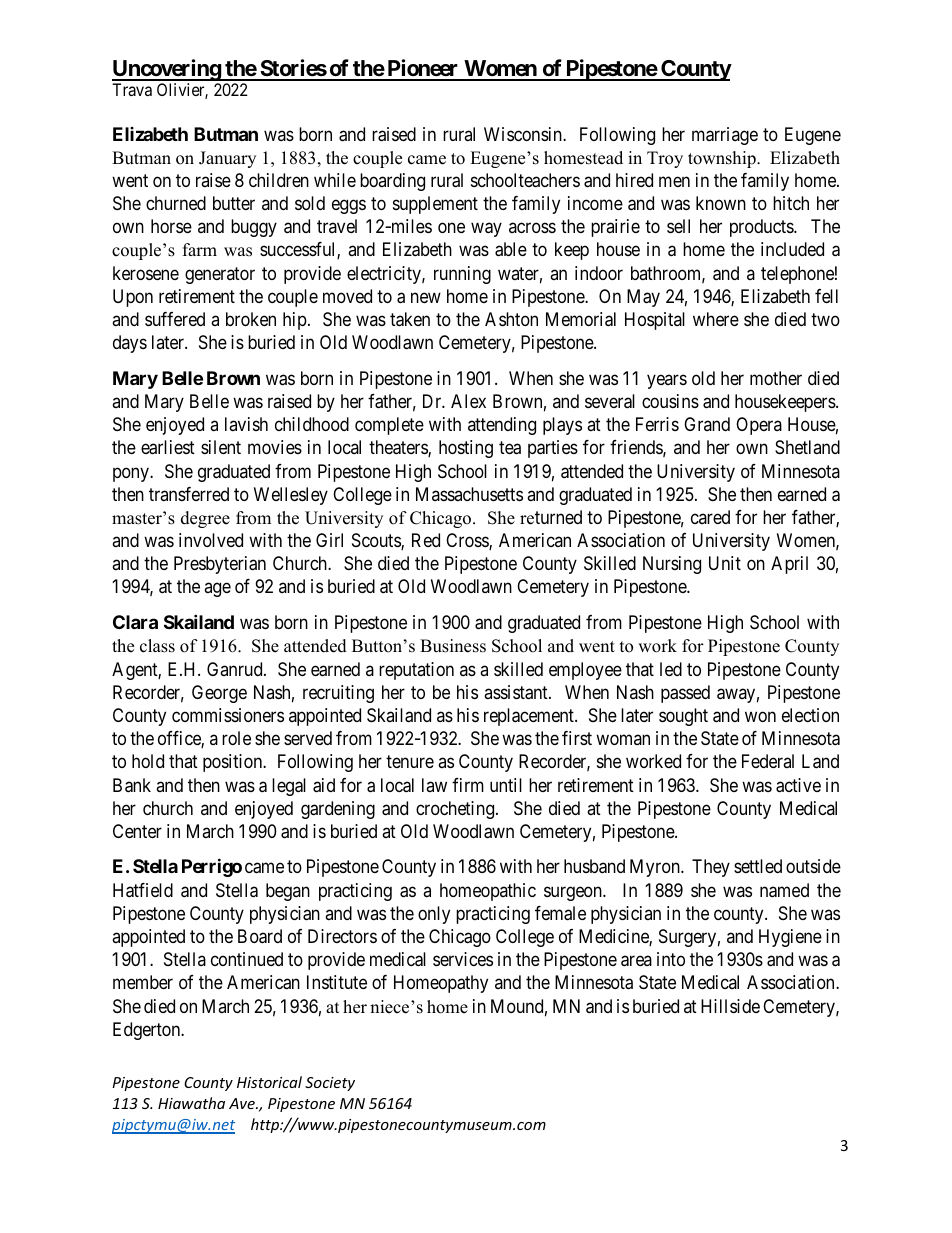 The image size is (952, 1233). What do you see at coordinates (725, 563) in the image?
I see `Unit` at bounding box center [725, 563].
